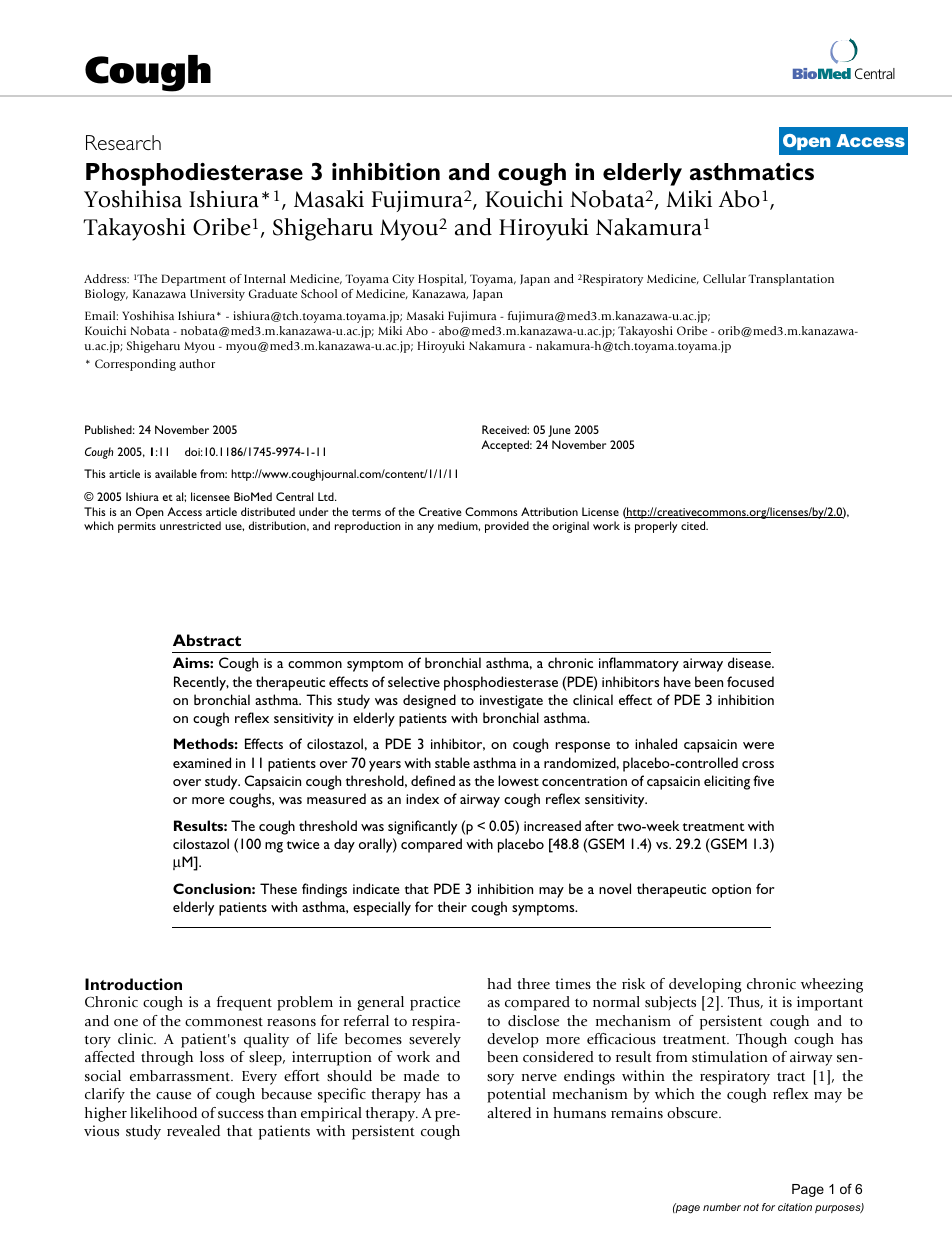  I want to click on provided, so click(507, 527).
